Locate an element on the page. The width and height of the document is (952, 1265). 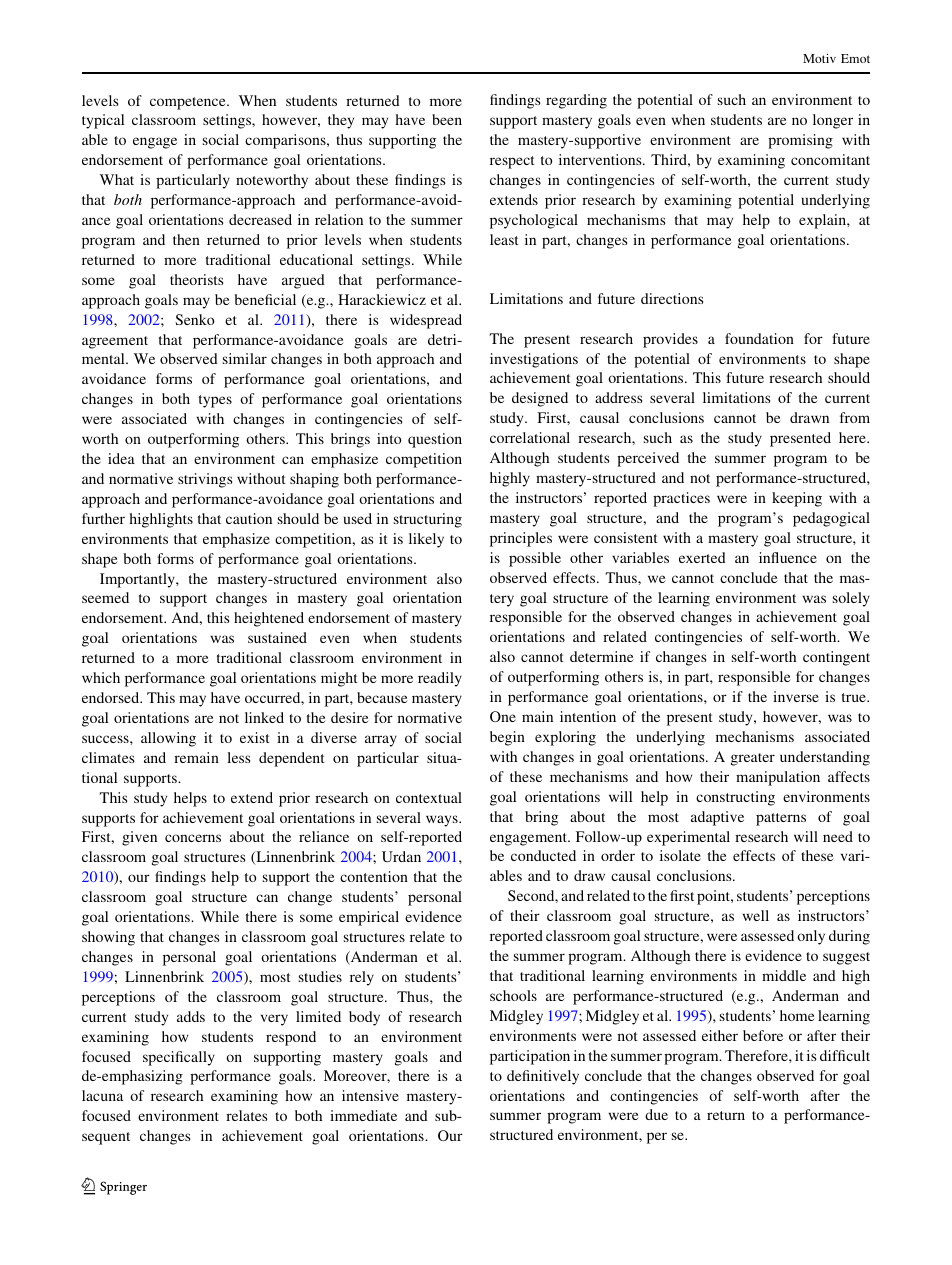
definitively is located at coordinates (543, 1077).
